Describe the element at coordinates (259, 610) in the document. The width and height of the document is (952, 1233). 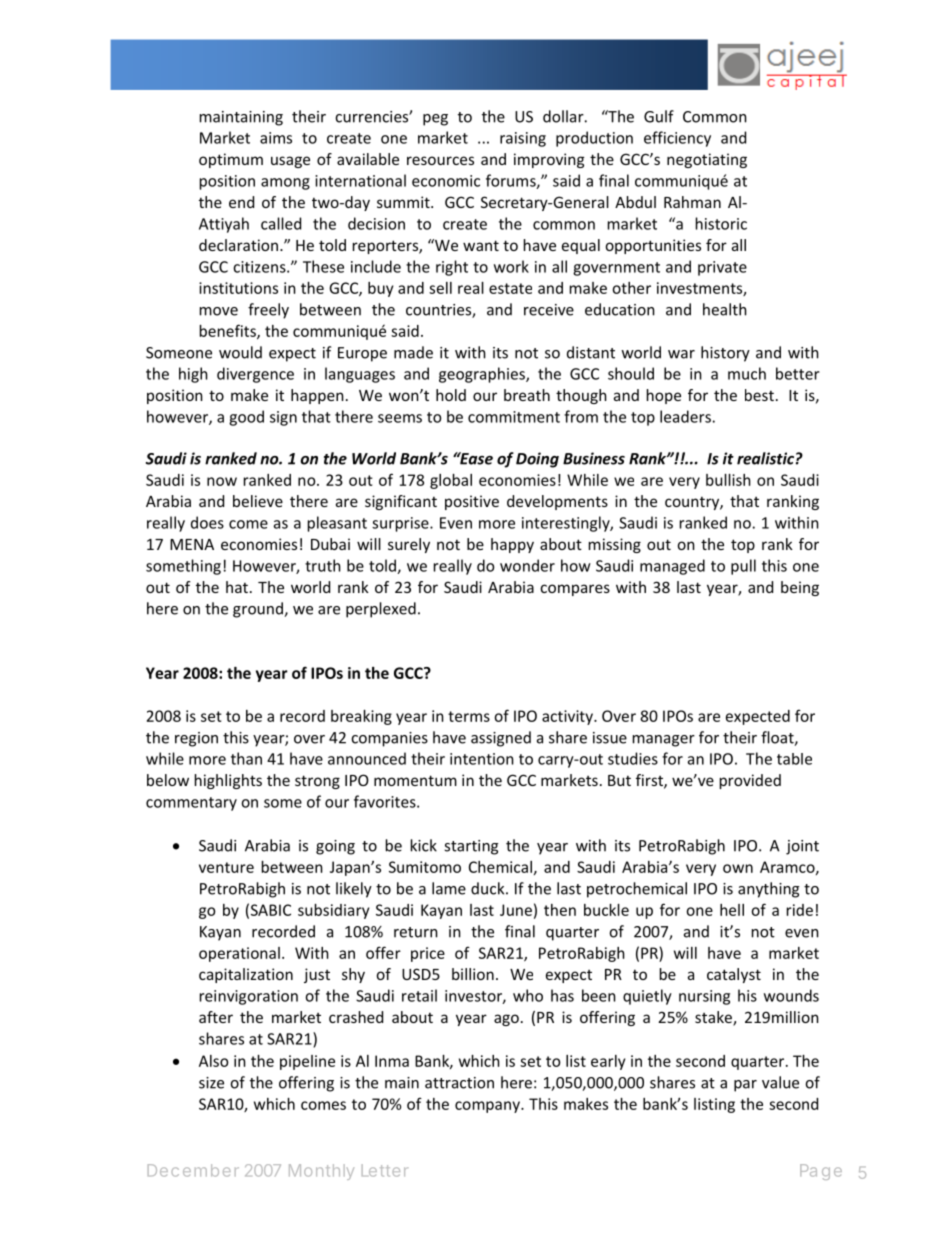
I see `ground` at that location.
